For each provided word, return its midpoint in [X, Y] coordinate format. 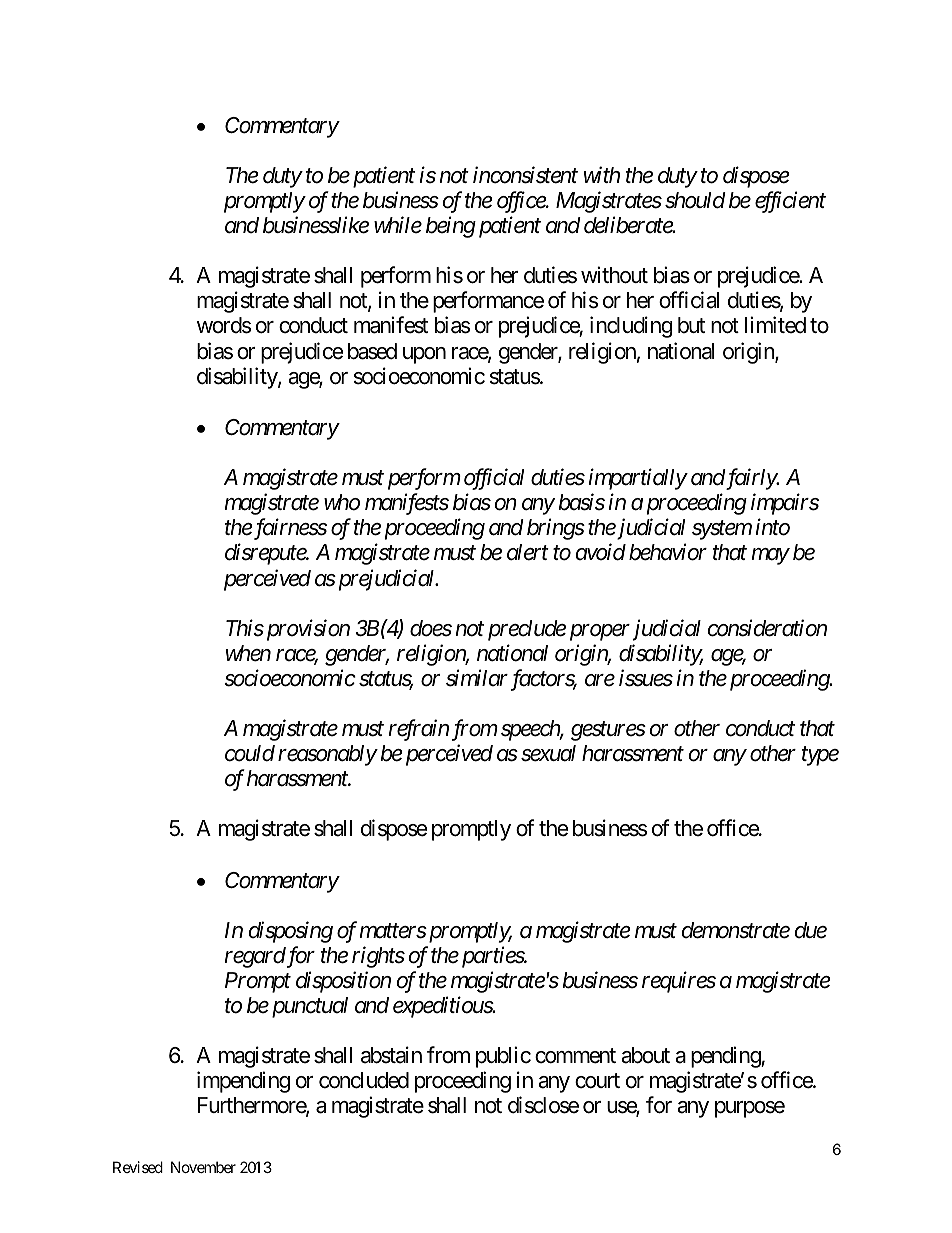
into [772, 527]
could [250, 753]
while [398, 225]
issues [646, 678]
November [203, 1167]
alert [528, 552]
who [342, 502]
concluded [364, 1080]
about [645, 1055]
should [695, 200]
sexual [548, 753]
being [451, 227]
